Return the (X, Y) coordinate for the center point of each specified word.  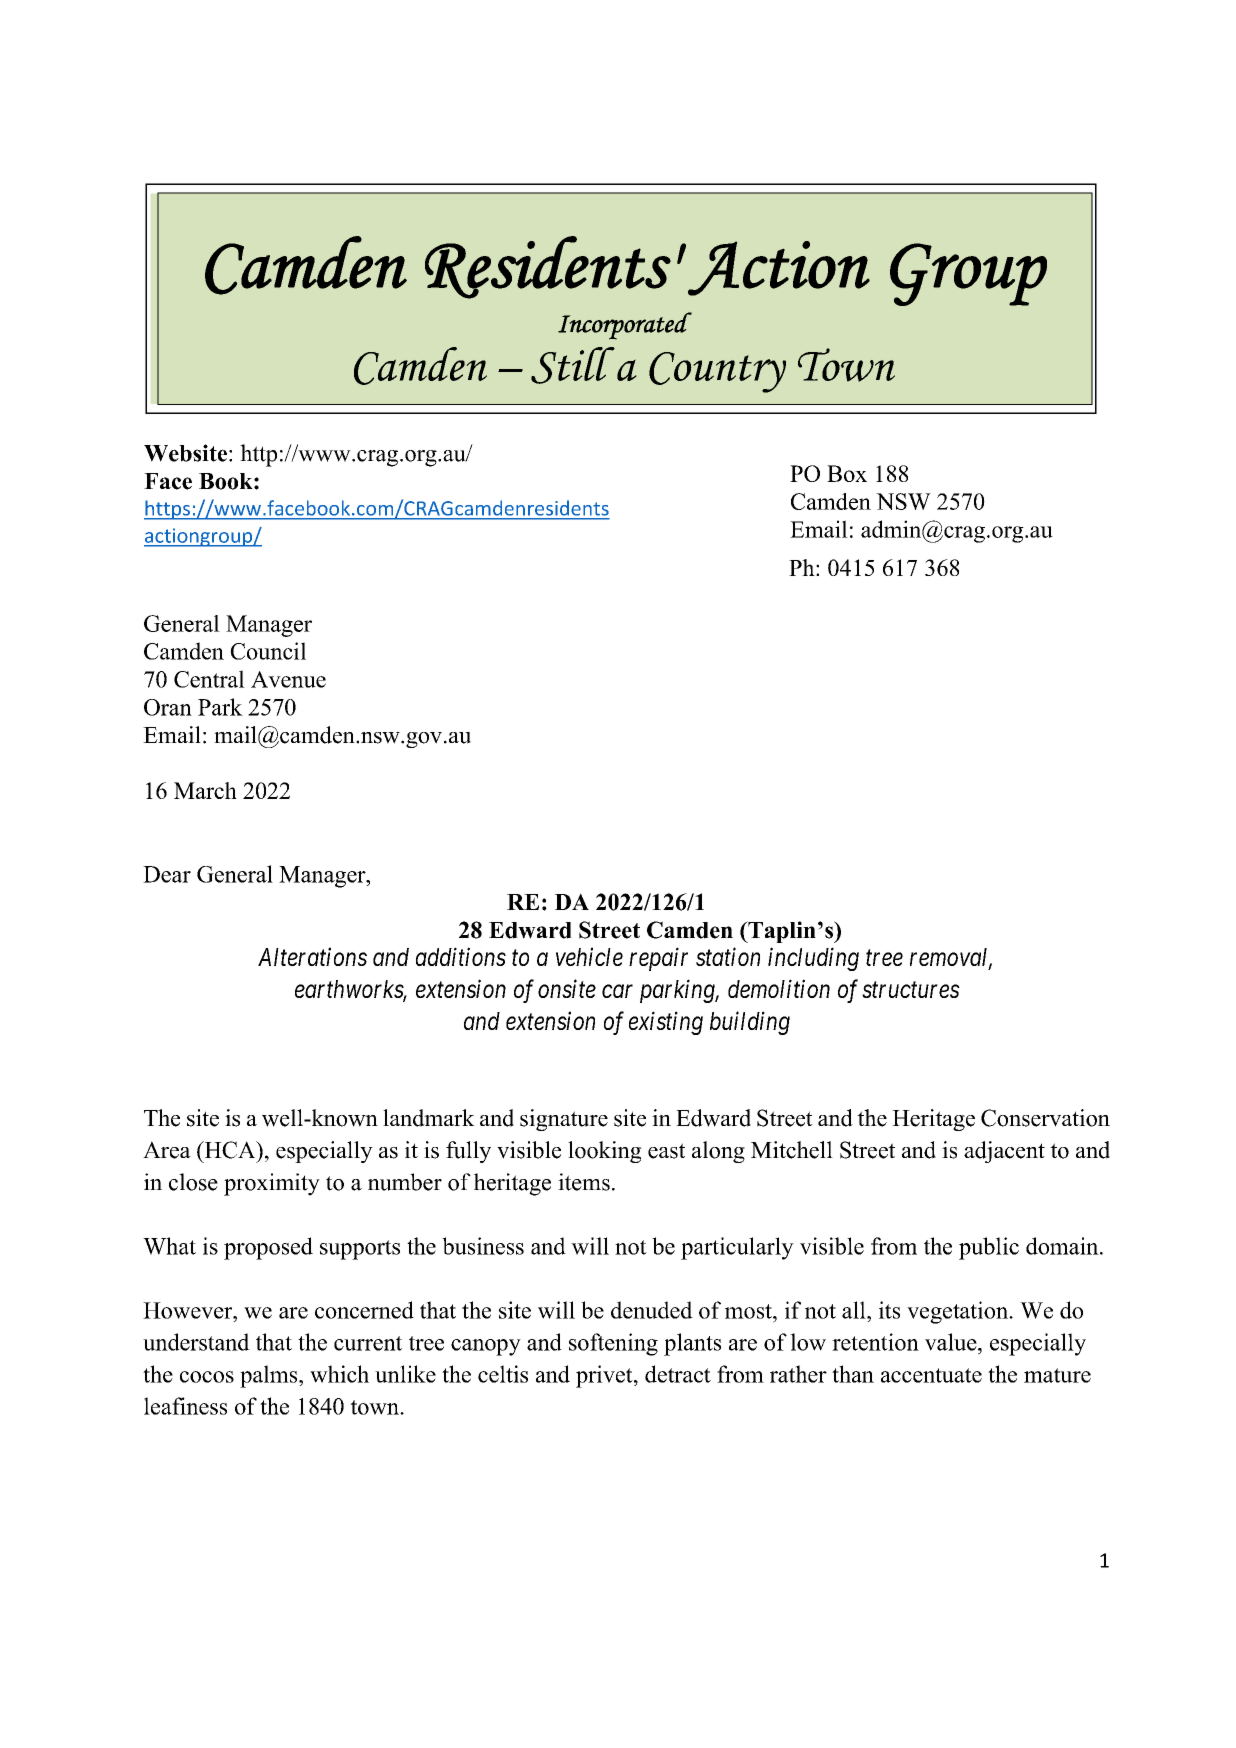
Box (847, 473)
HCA (230, 1150)
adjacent (1004, 1152)
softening (613, 1344)
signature (564, 1120)
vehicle (589, 956)
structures (911, 990)
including (813, 959)
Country (717, 372)
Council (268, 651)
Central (209, 679)
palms (270, 1376)
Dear (167, 874)
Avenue (288, 679)
